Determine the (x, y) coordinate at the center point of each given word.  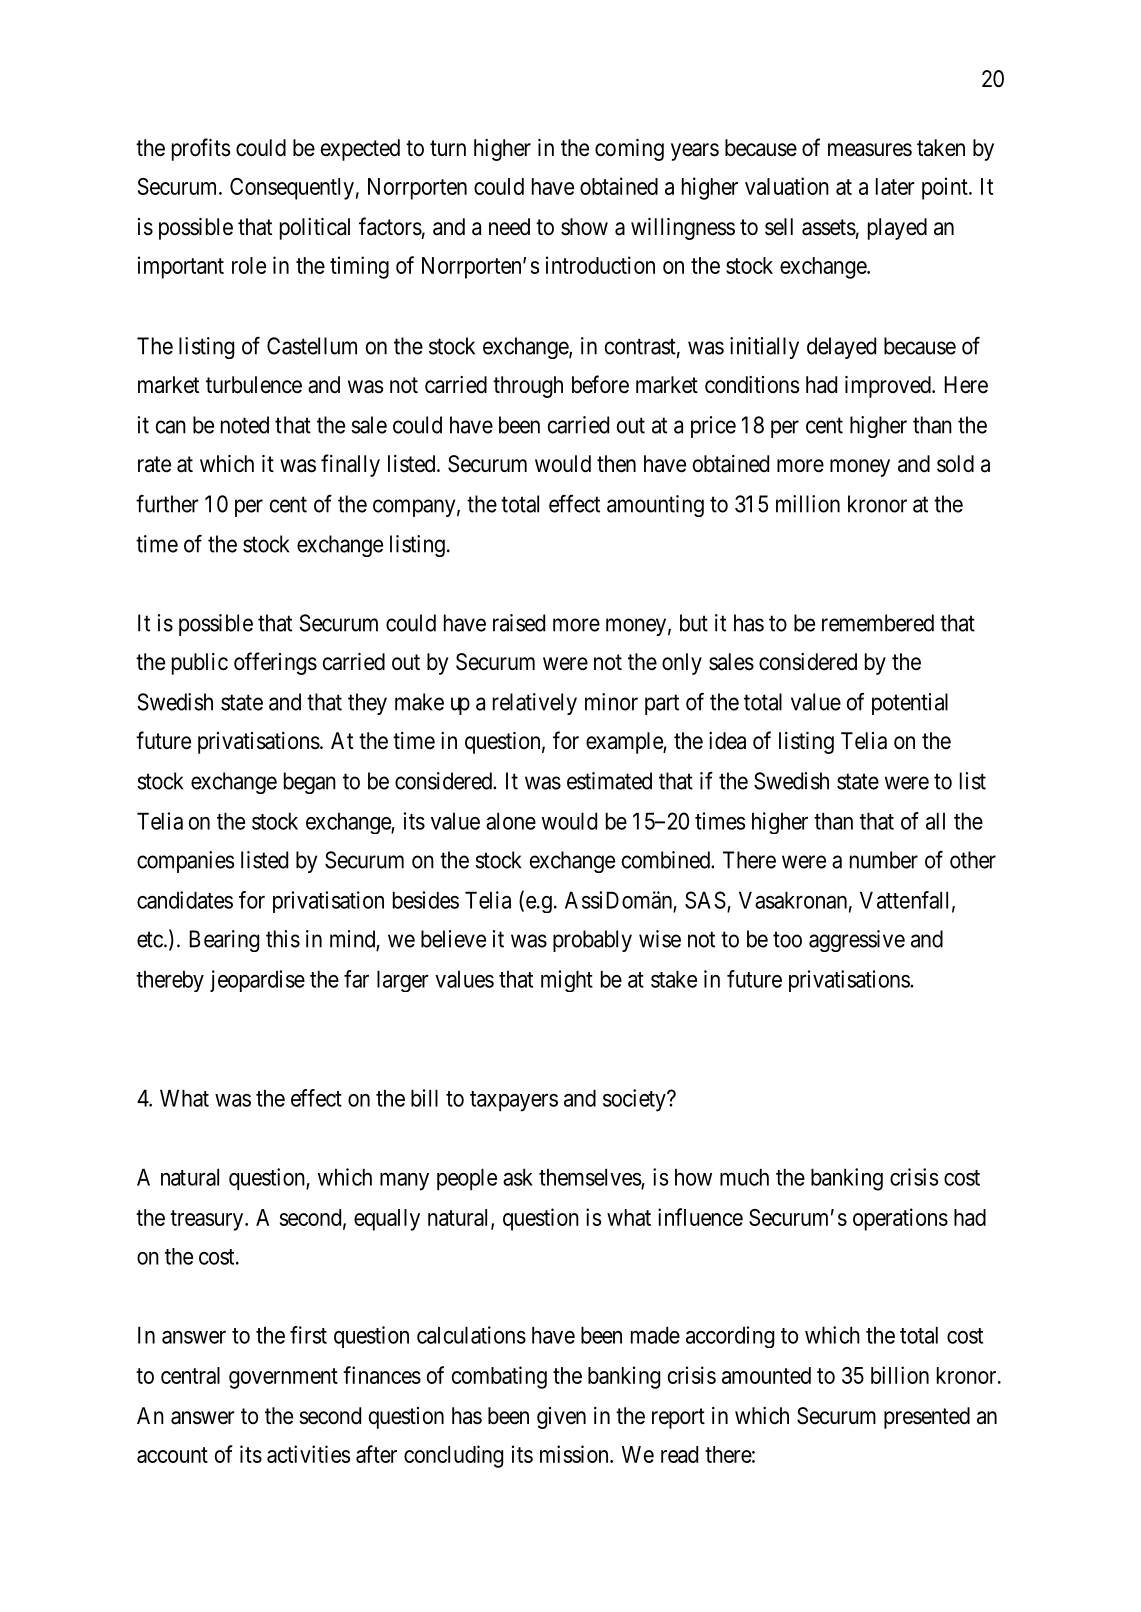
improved (889, 387)
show (584, 227)
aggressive (857, 941)
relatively (535, 704)
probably (592, 941)
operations (900, 1219)
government (283, 1378)
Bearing (224, 941)
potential (910, 704)
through (528, 387)
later (895, 186)
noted (245, 425)
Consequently (292, 189)
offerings (275, 663)
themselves (590, 1177)
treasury (208, 1220)
